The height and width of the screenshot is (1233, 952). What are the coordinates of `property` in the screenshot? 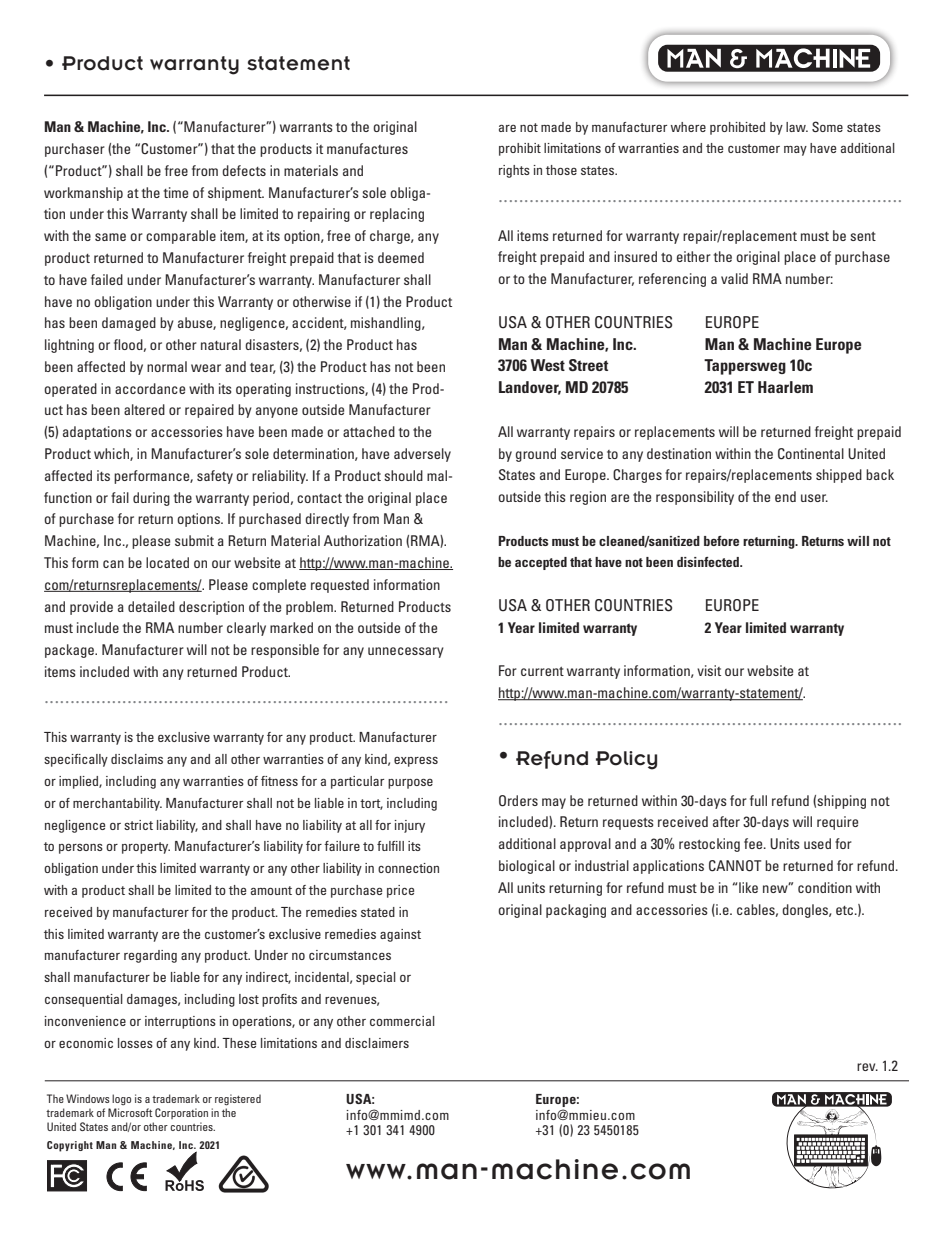 It's located at (146, 848).
